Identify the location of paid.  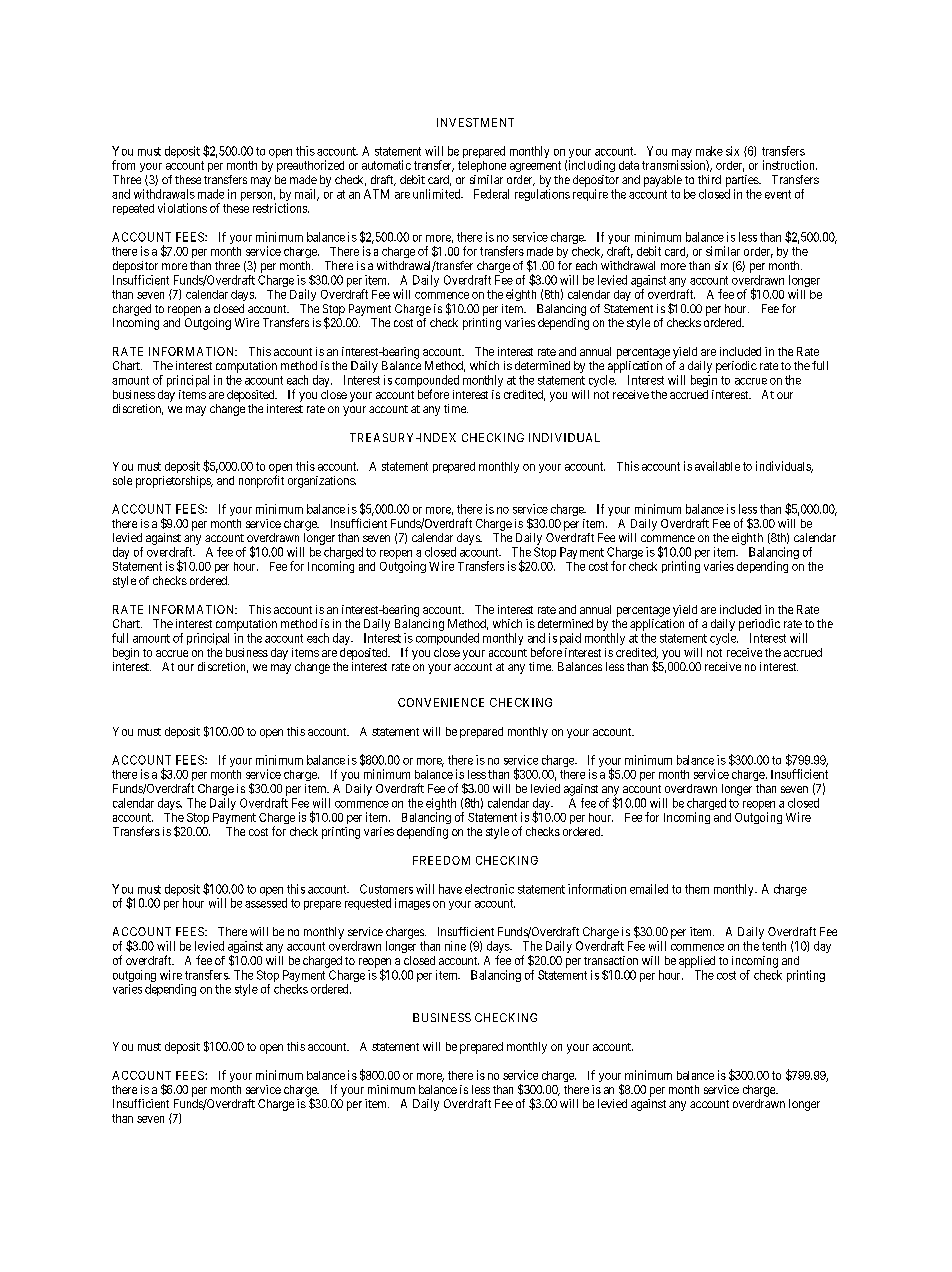
(570, 639).
